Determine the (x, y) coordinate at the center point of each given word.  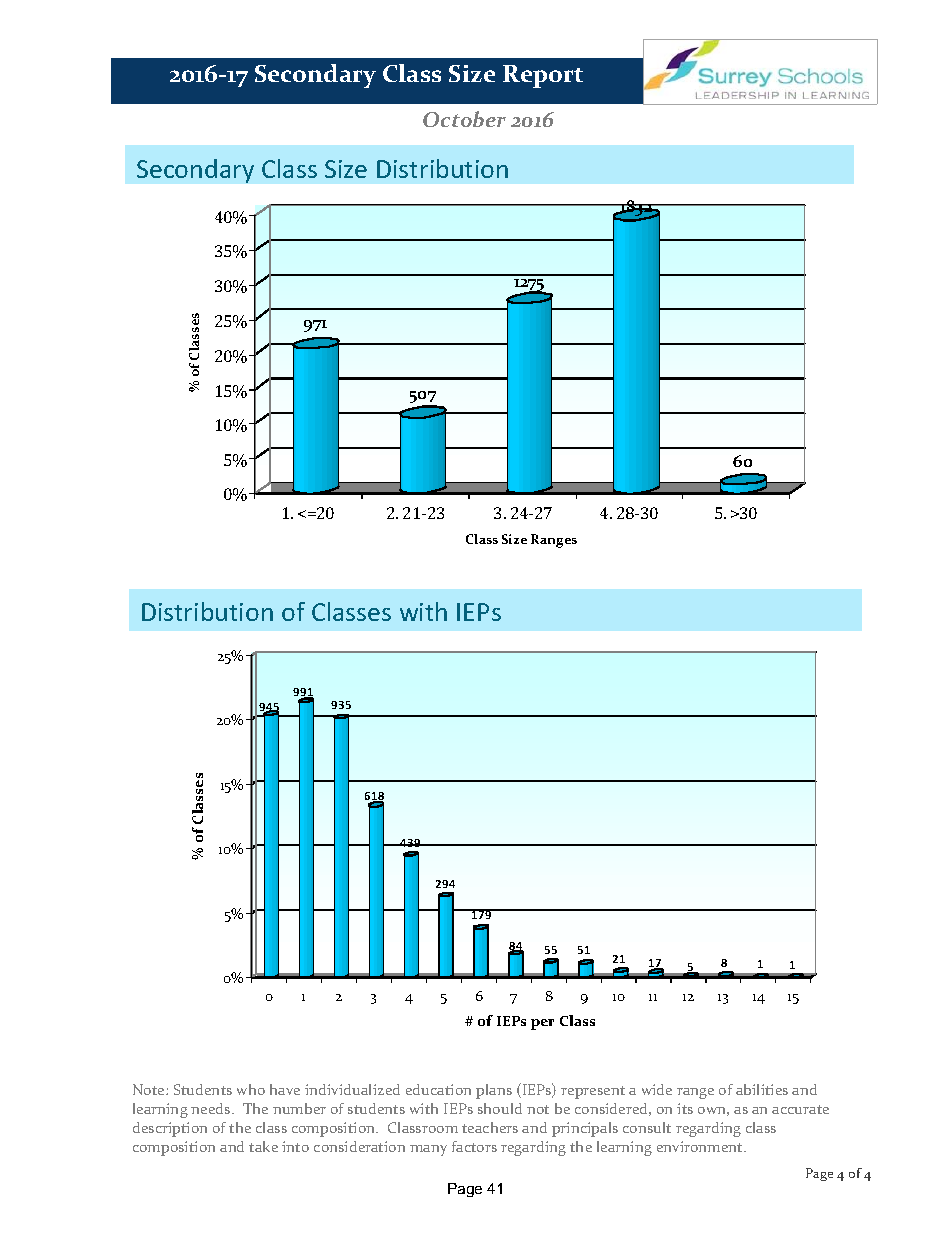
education (438, 1089)
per (542, 1024)
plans (494, 1091)
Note (150, 1089)
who (251, 1089)
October (464, 119)
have (285, 1089)
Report (543, 76)
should (500, 1108)
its (685, 1108)
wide (657, 1089)
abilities (762, 1089)
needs (212, 1108)
